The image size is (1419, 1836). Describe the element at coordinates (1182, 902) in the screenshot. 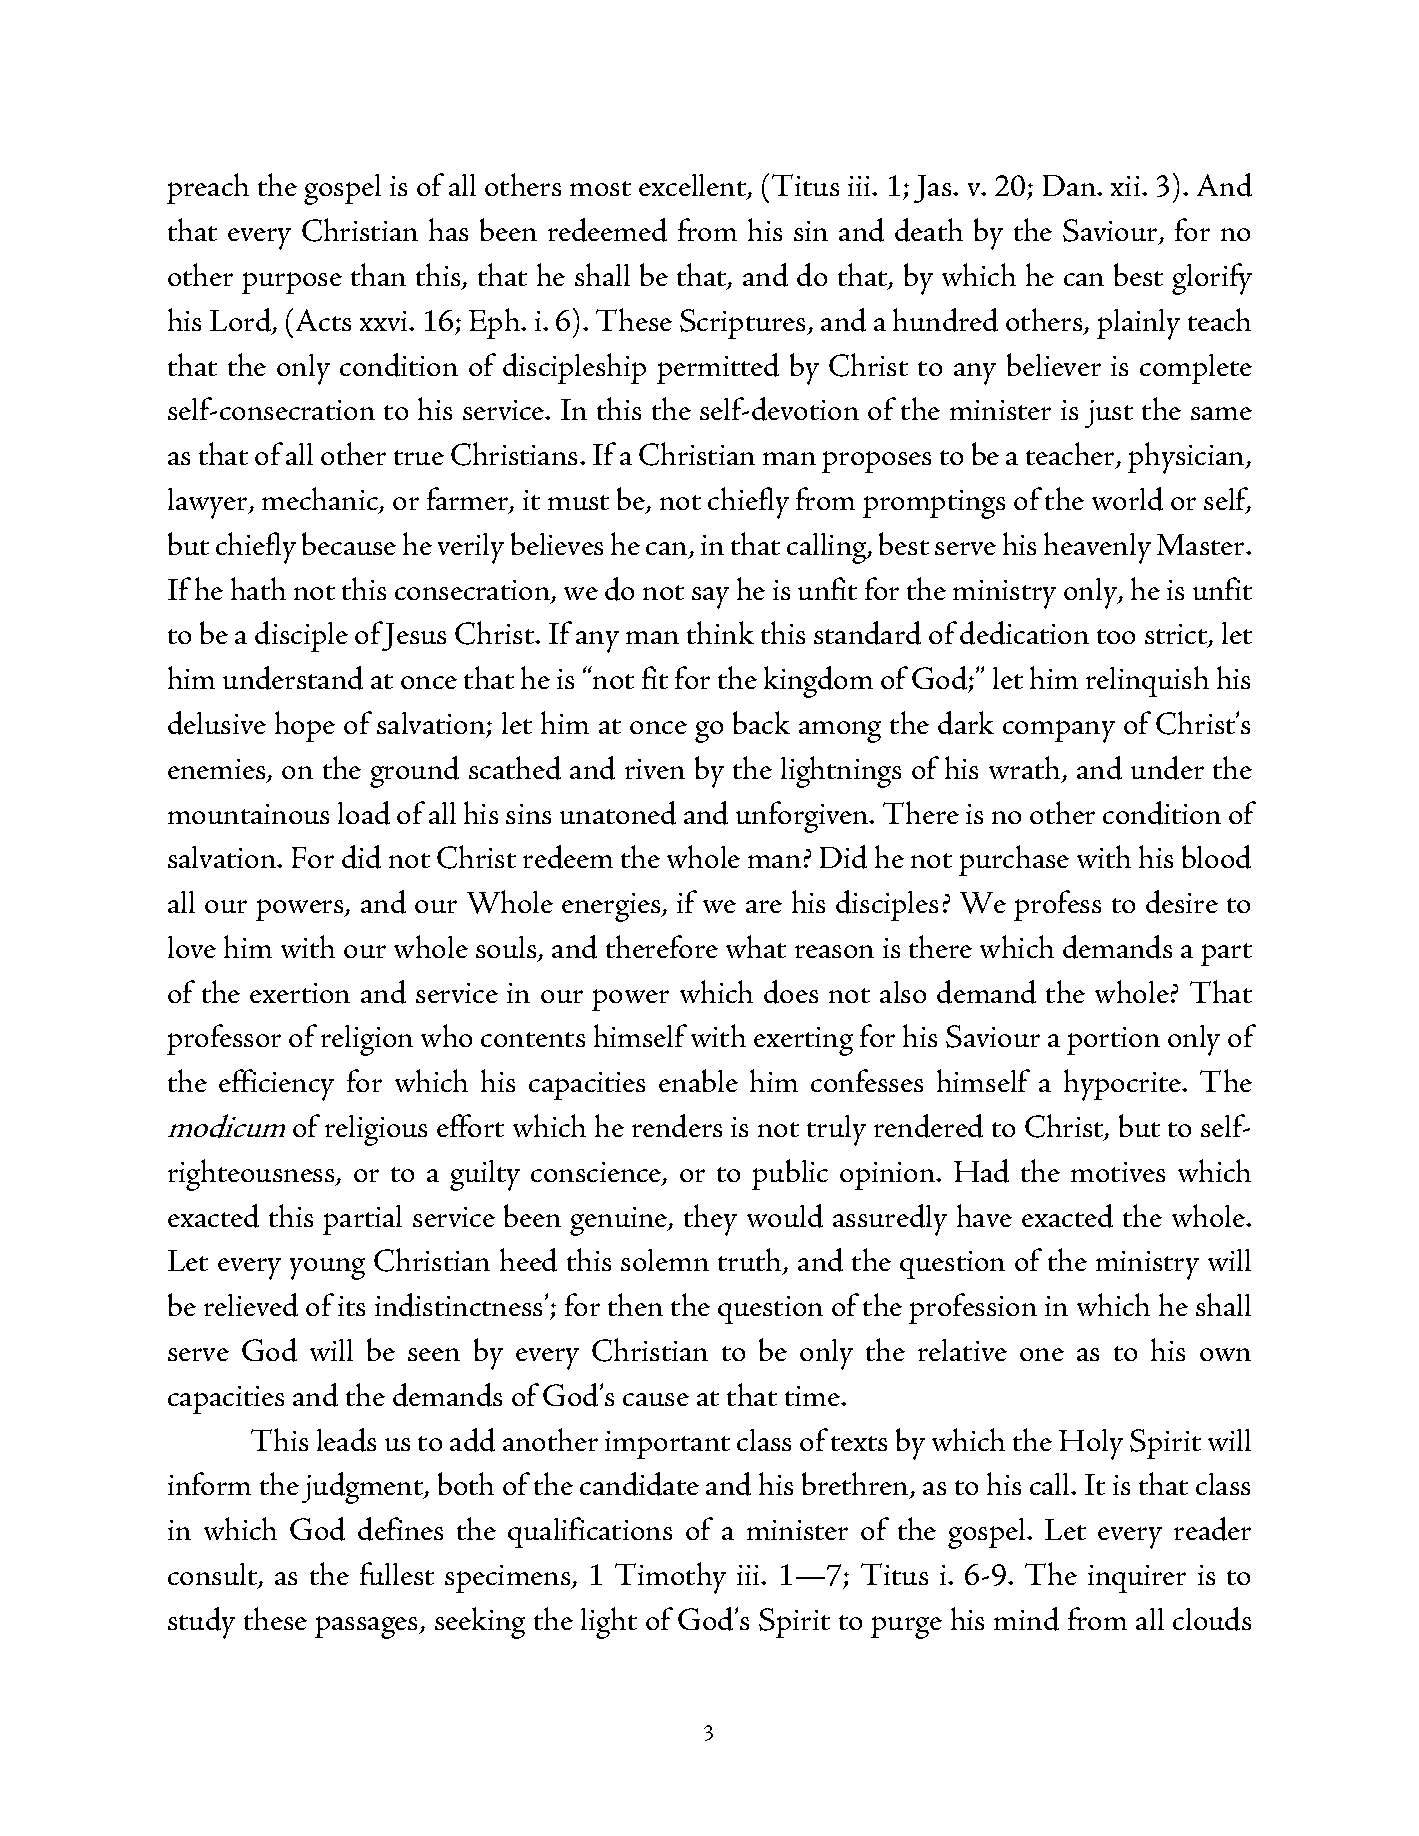

I see `desire` at that location.
